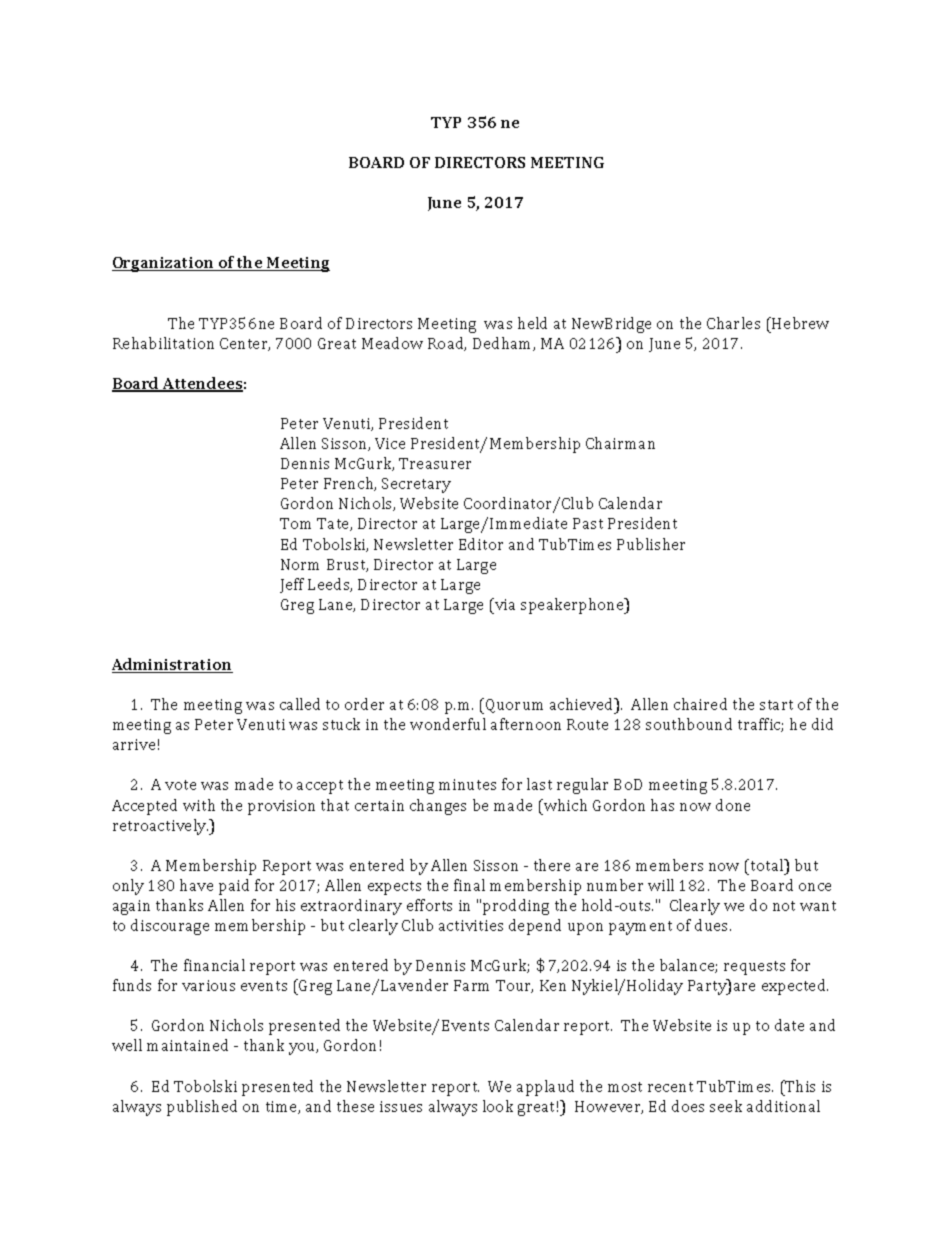  What do you see at coordinates (196, 885) in the image?
I see `have` at bounding box center [196, 885].
